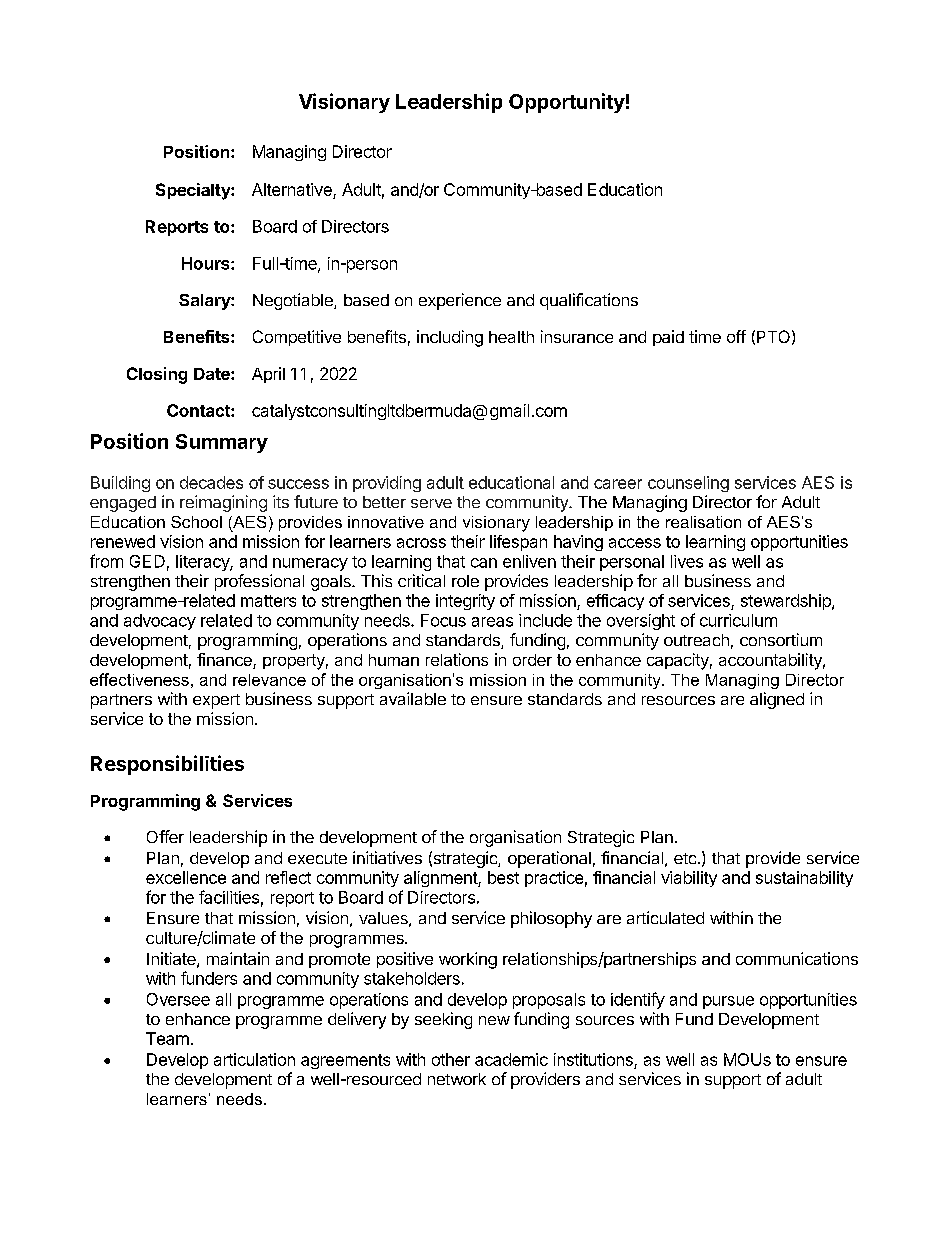 The image size is (952, 1233). I want to click on Team, so click(167, 1038).
